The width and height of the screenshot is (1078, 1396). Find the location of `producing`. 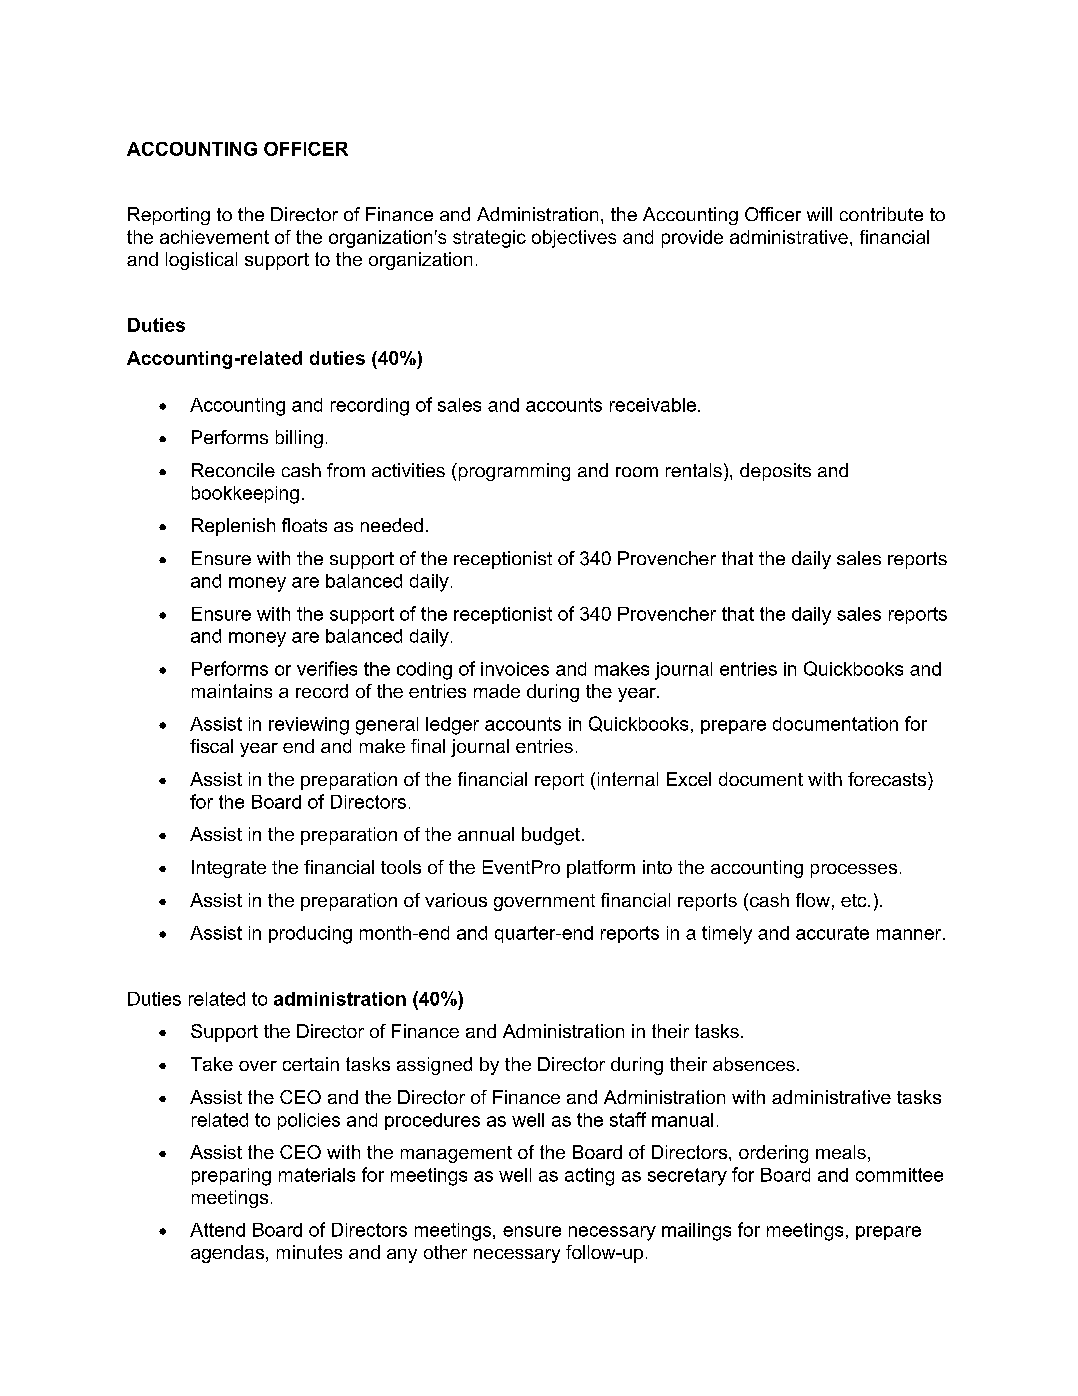

producing is located at coordinates (310, 935).
